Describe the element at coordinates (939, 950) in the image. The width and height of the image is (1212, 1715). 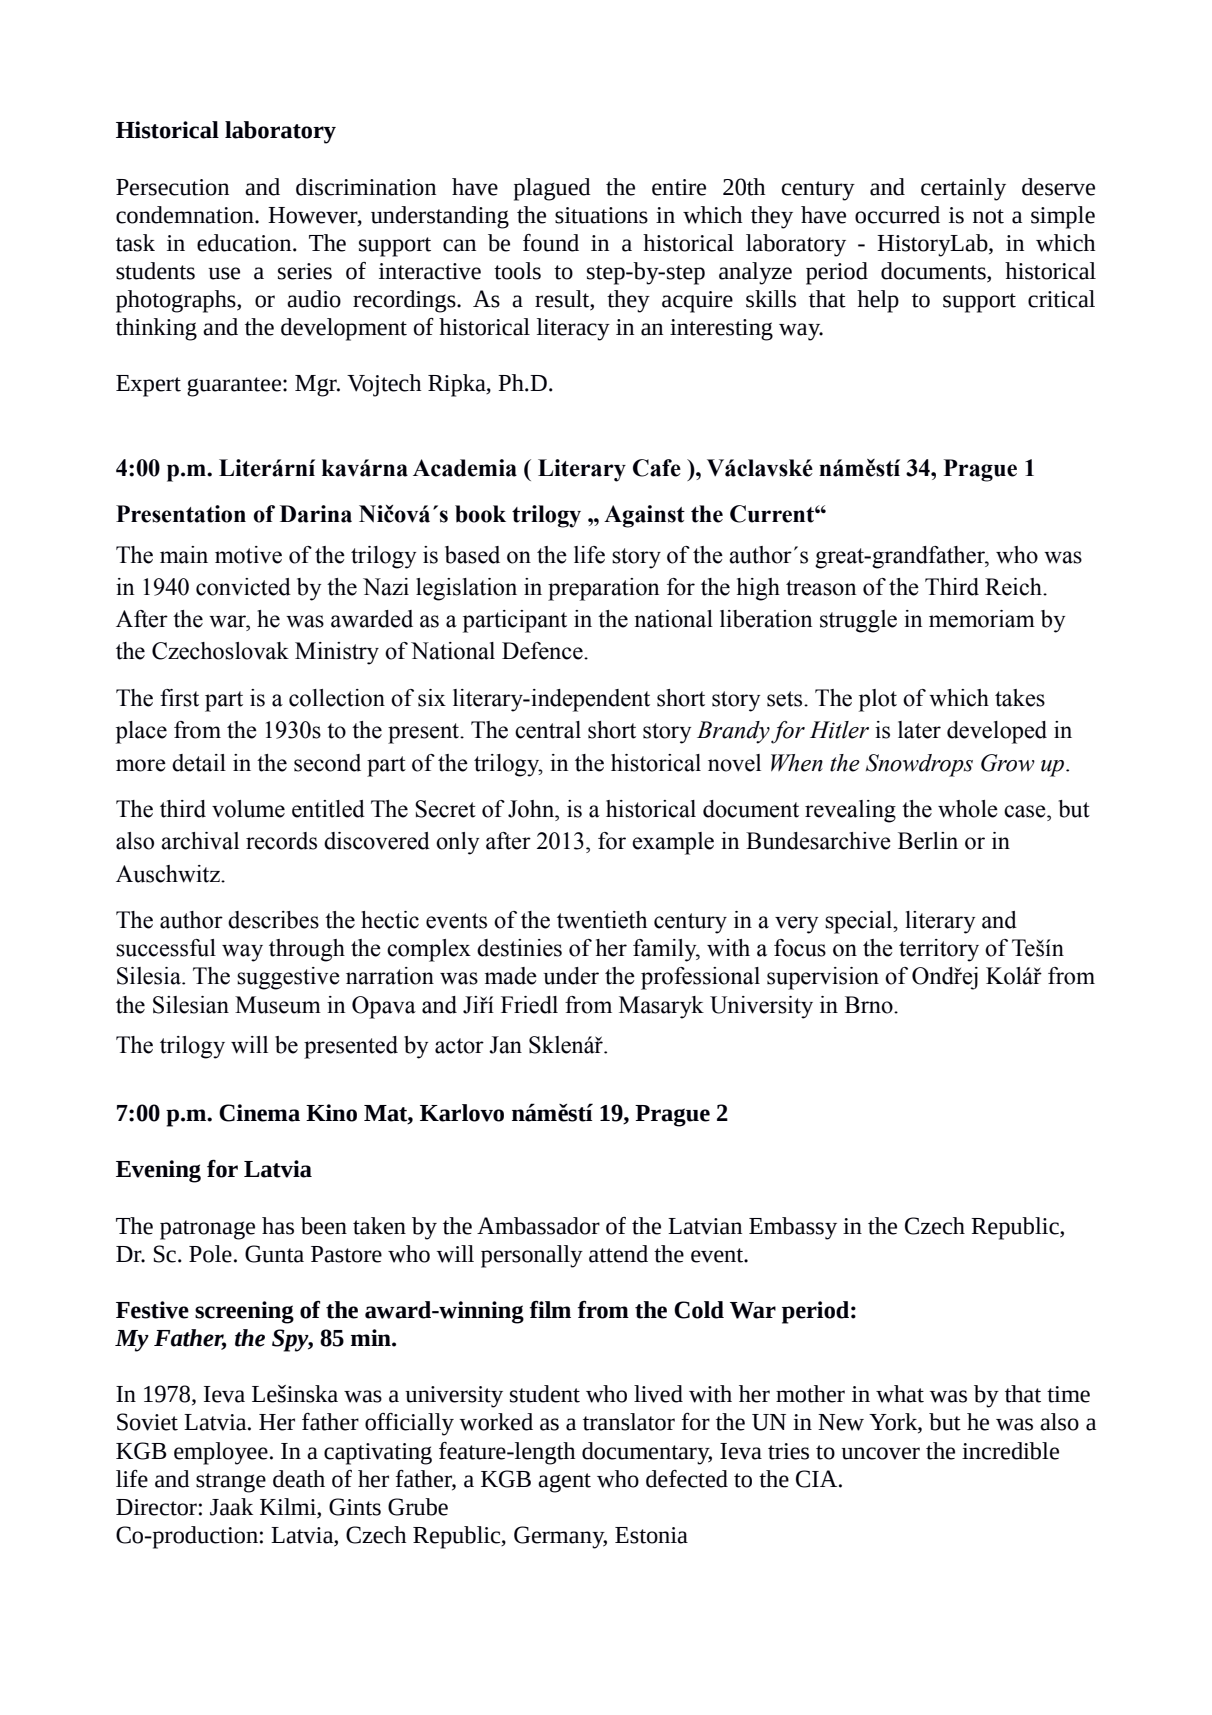
I see `territory` at that location.
